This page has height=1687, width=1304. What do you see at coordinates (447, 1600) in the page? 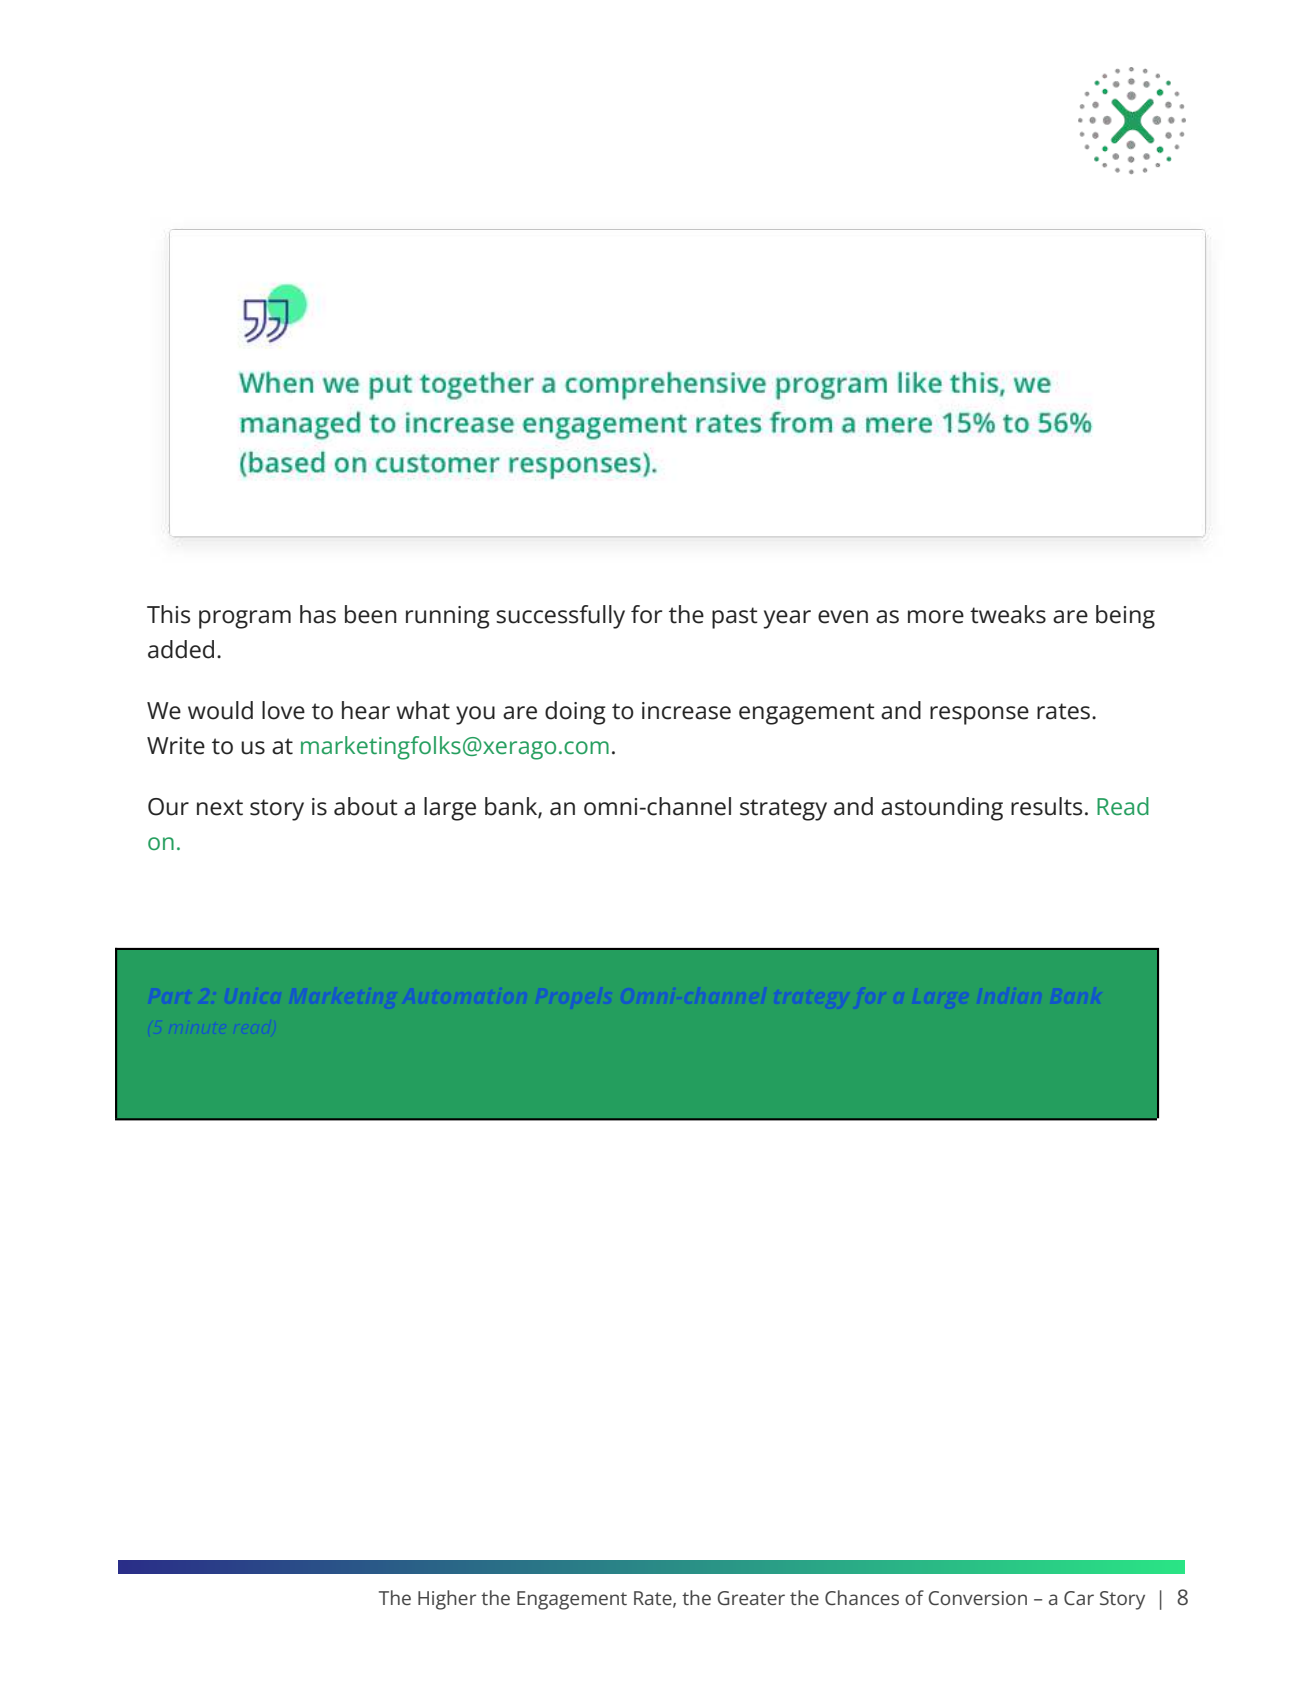
I see `Higher` at bounding box center [447, 1600].
